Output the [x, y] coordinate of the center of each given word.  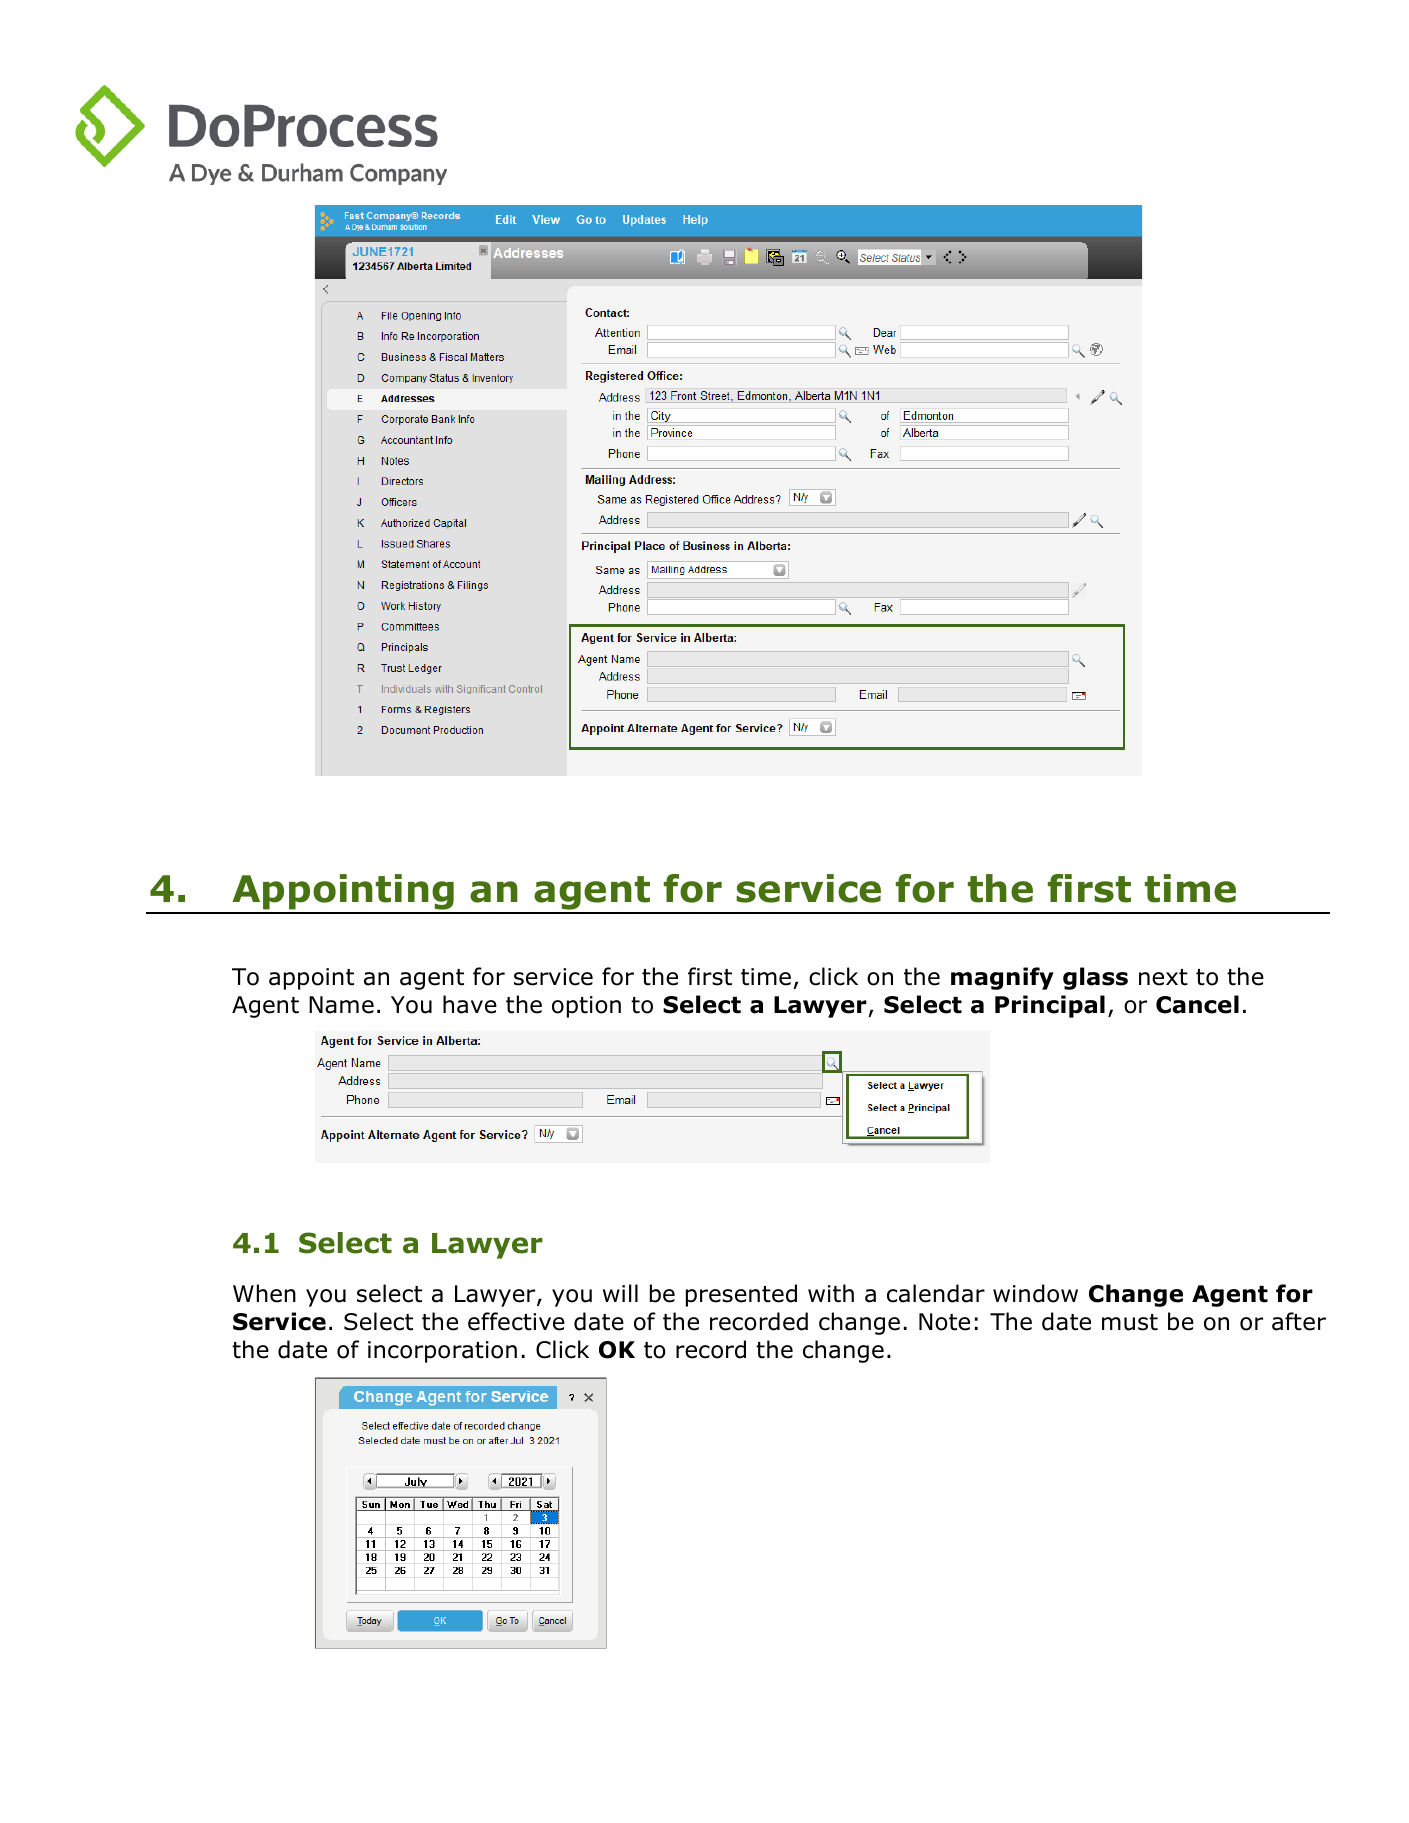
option [586, 1007]
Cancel [1197, 1004]
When [264, 1293]
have [470, 1004]
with [831, 1293]
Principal [1050, 1006]
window [1035, 1293]
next [1163, 977]
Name [341, 1005]
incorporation [442, 1352]
